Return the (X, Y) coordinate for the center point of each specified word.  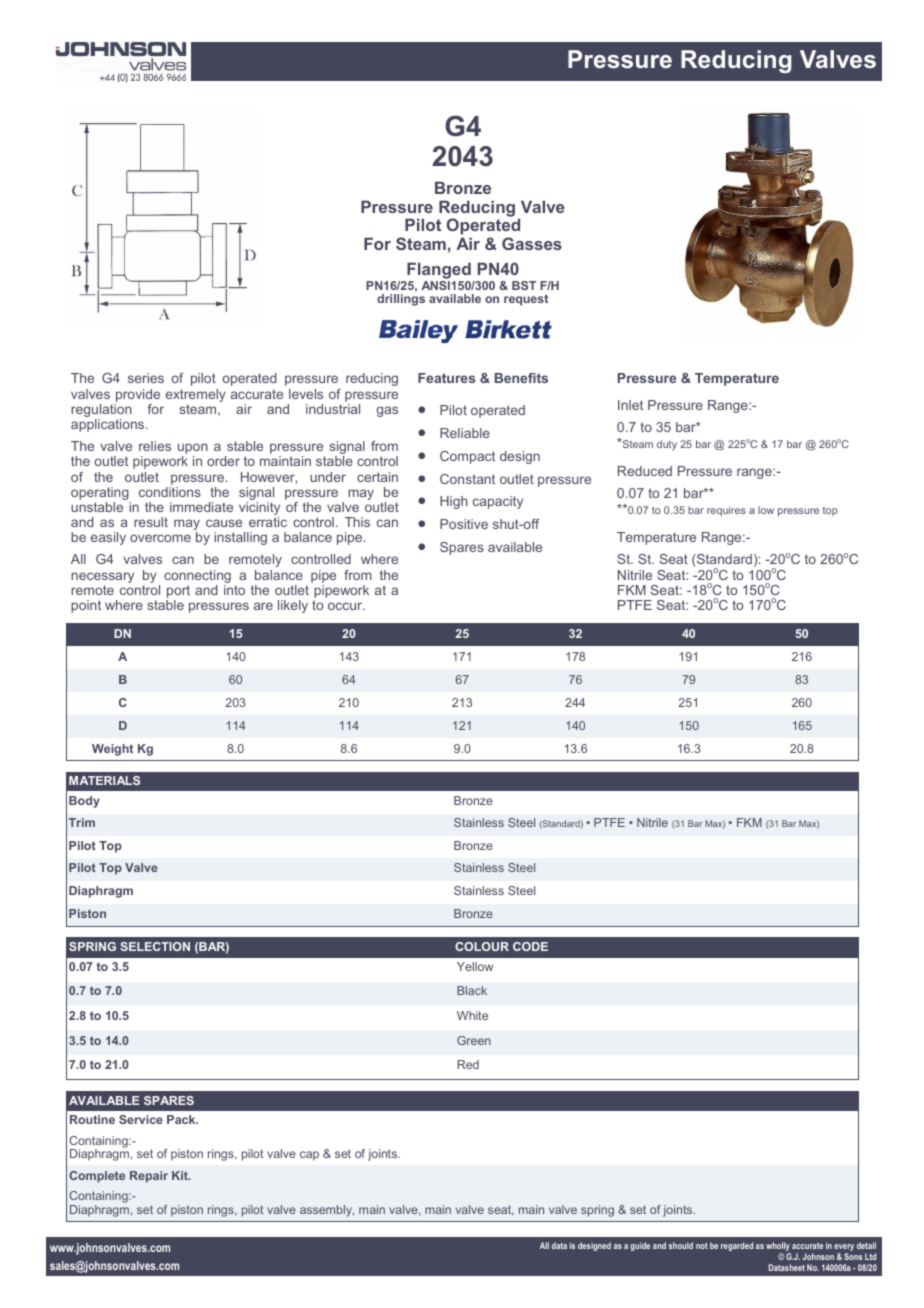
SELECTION (155, 946)
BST (524, 285)
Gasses (532, 243)
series (146, 378)
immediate (201, 507)
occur (346, 606)
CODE (530, 946)
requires (726, 511)
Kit (181, 1175)
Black (472, 990)
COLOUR (482, 946)
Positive (464, 524)
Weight (112, 750)
